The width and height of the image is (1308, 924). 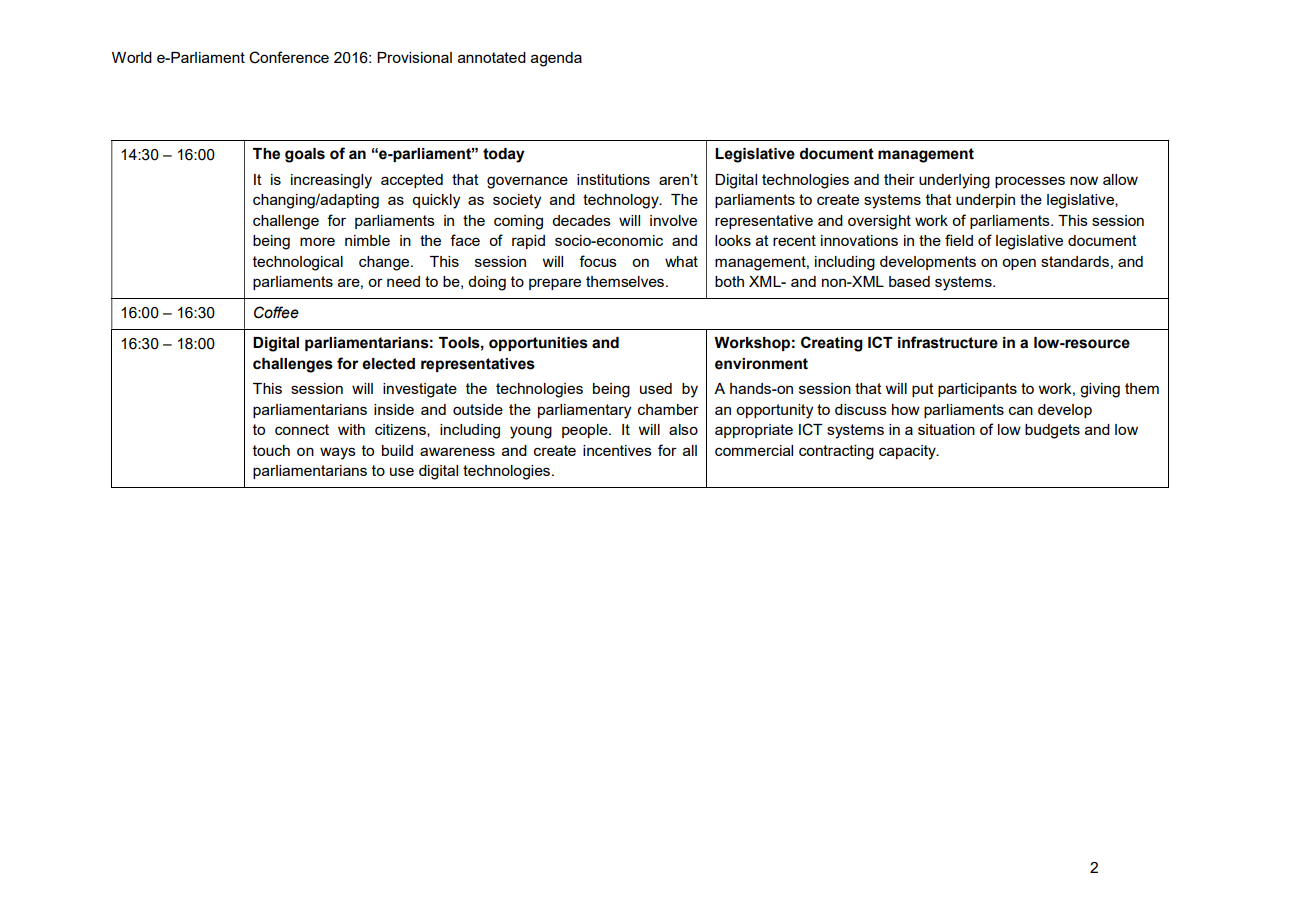 I want to click on underlying, so click(x=954, y=181).
